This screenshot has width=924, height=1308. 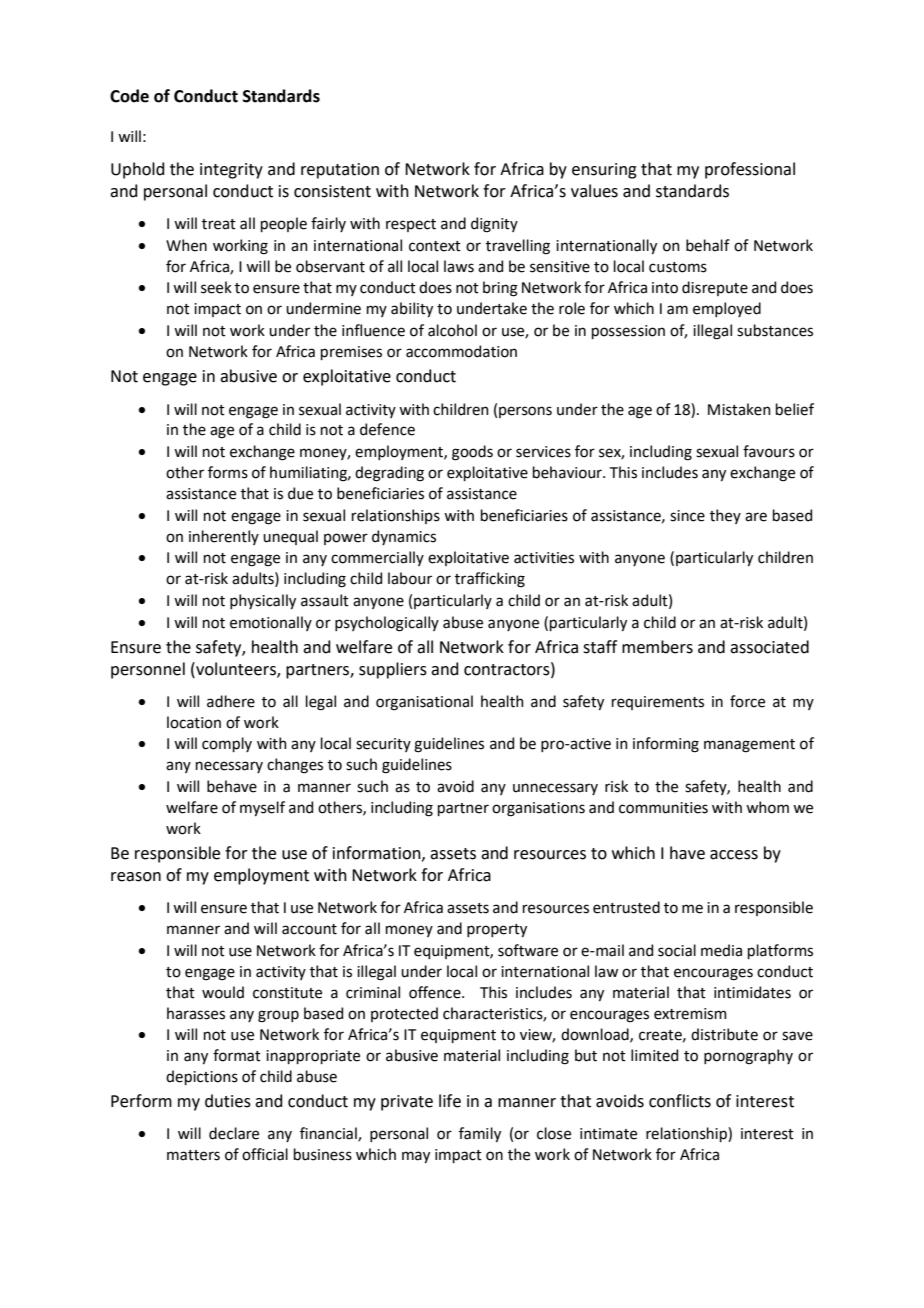 What do you see at coordinates (750, 170) in the screenshot?
I see `professional` at bounding box center [750, 170].
